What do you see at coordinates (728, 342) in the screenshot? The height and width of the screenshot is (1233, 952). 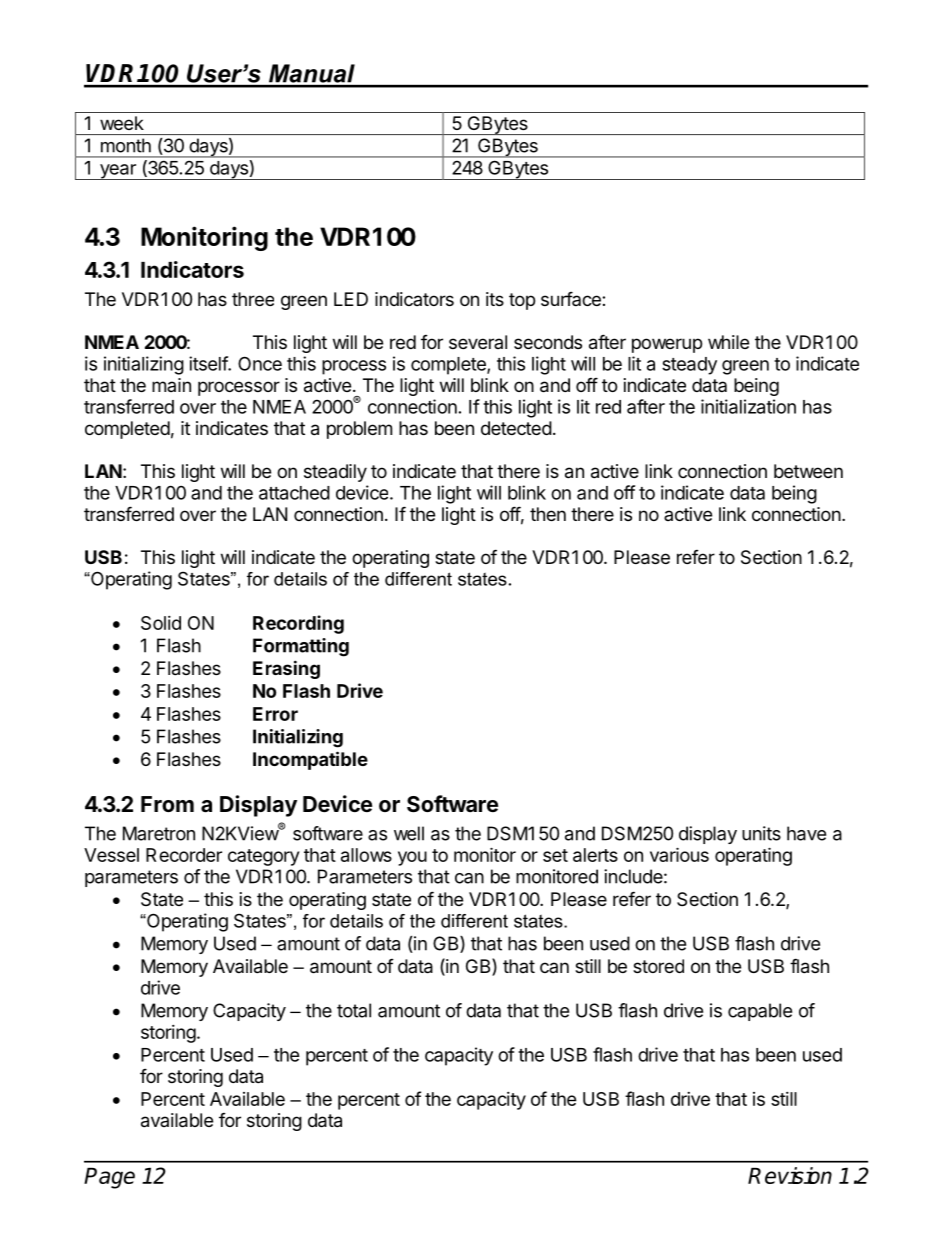 I see `while` at bounding box center [728, 342].
